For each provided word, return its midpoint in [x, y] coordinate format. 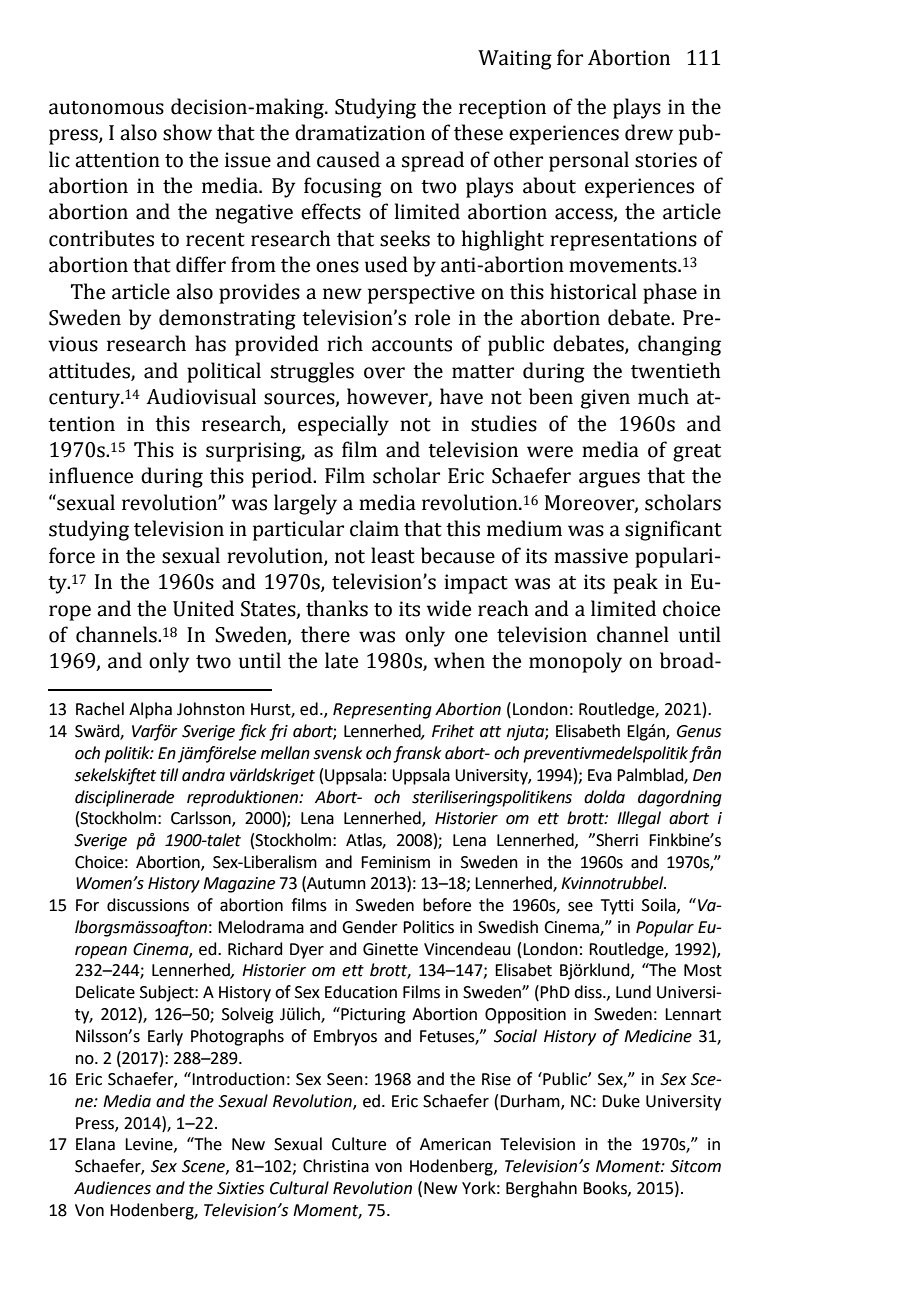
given [605, 399]
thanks [337, 608]
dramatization [360, 132]
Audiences [112, 1188]
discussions [148, 905]
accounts [412, 345]
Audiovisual [201, 396]
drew [649, 132]
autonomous [106, 108]
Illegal [639, 819]
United [203, 608]
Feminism [395, 862]
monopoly [575, 662]
